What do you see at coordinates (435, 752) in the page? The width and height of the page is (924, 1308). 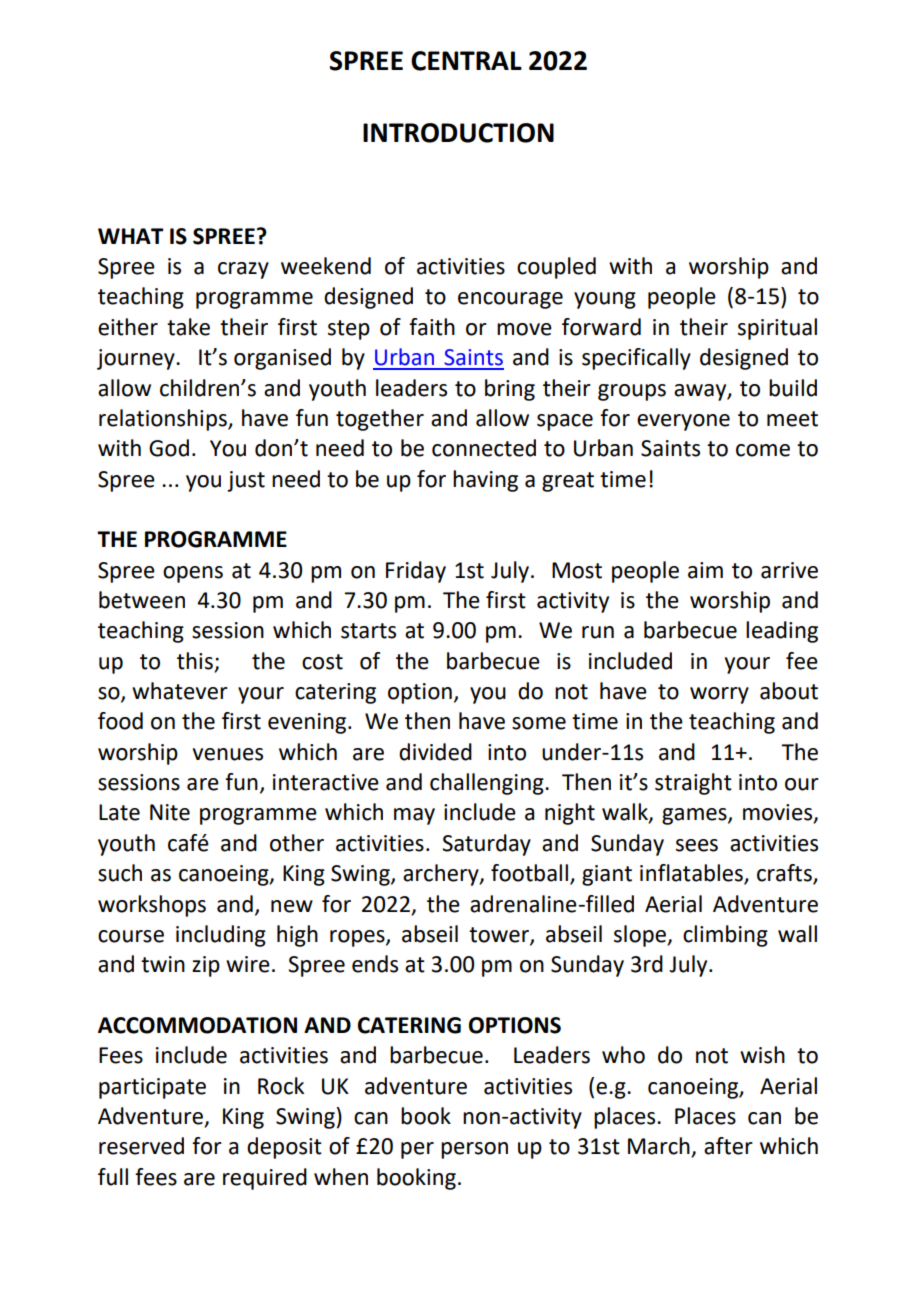 I see `divided` at bounding box center [435, 752].
